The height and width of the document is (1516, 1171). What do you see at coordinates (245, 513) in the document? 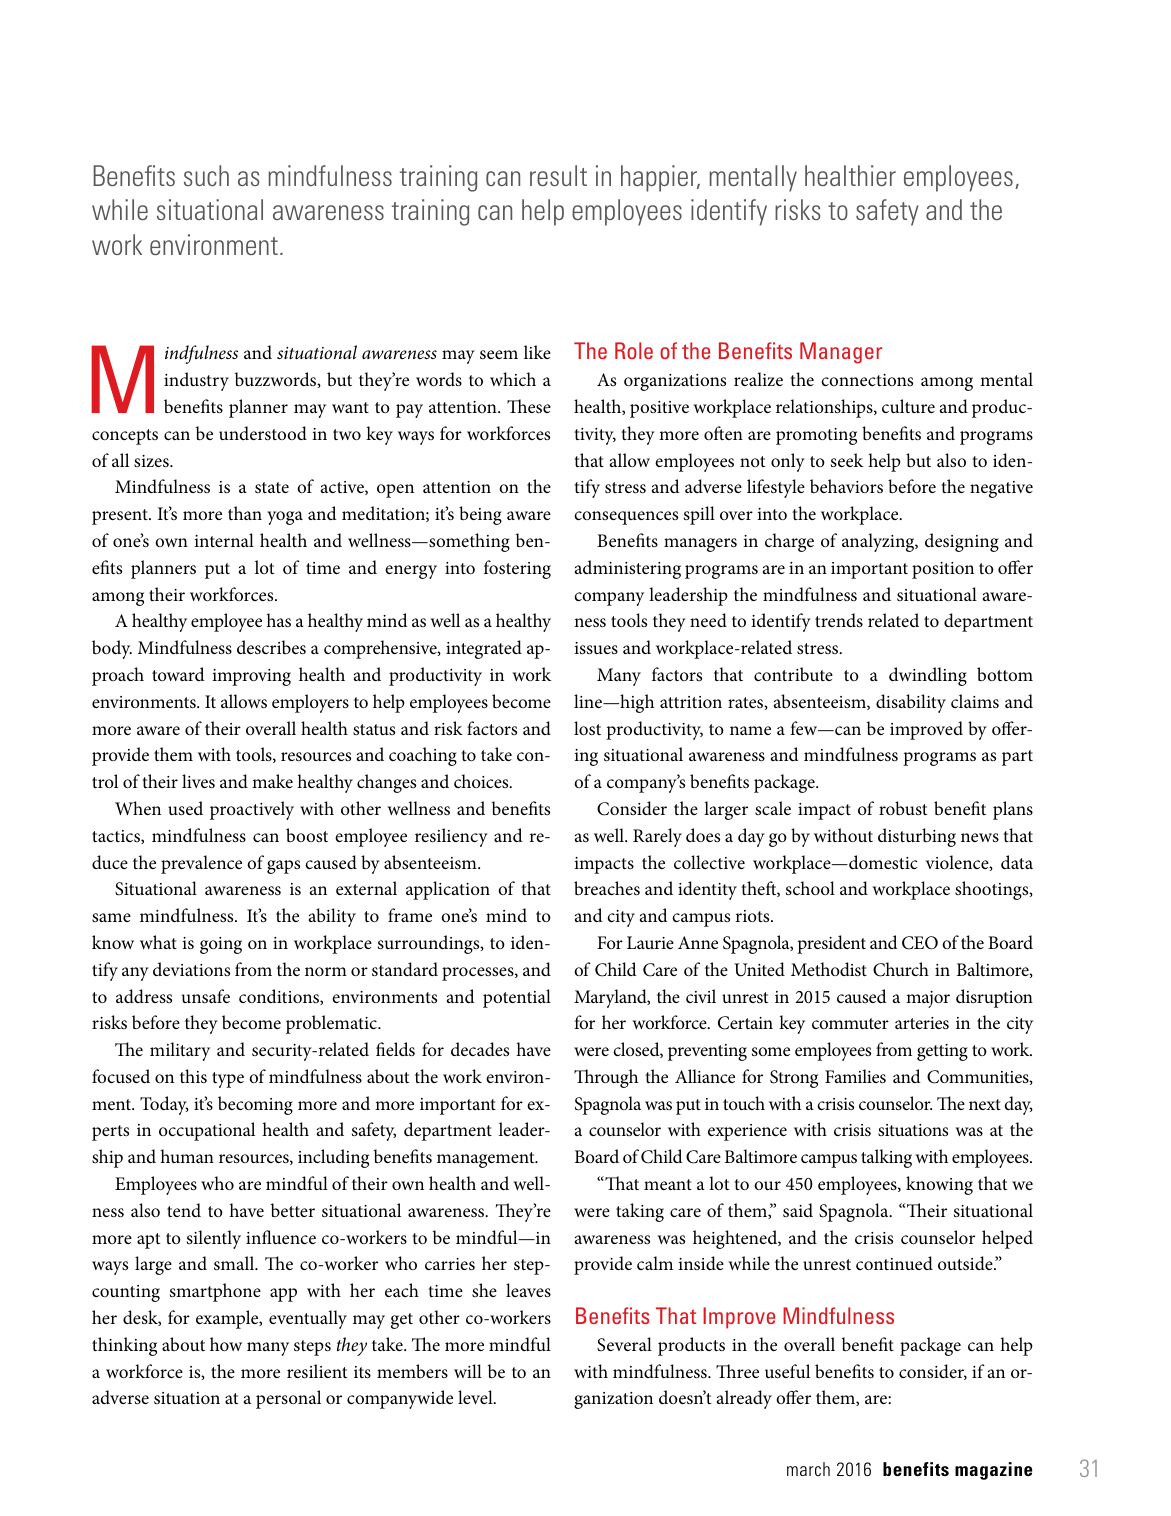
I see `than` at bounding box center [245, 513].
